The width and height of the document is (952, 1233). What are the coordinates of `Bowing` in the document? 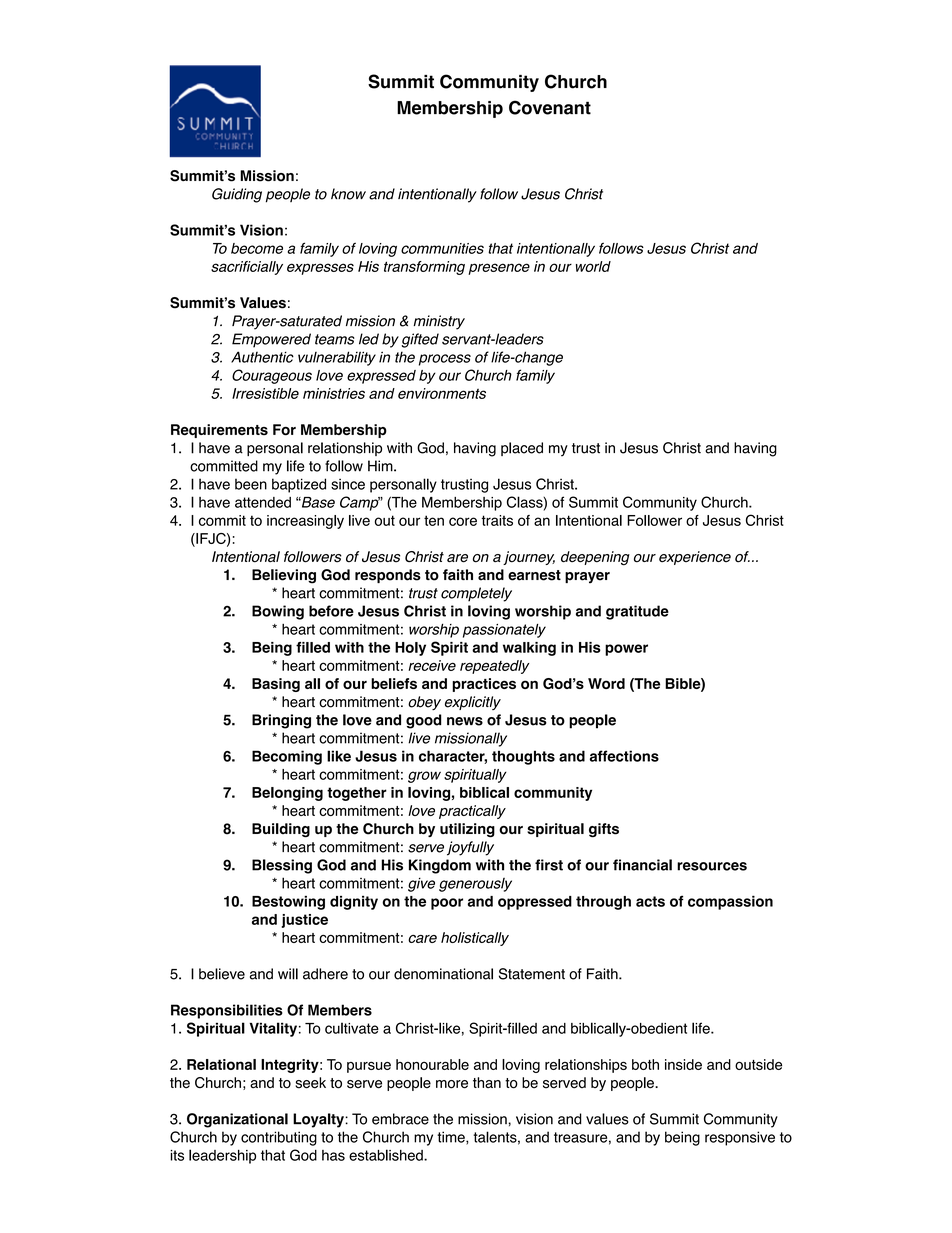 It's located at (278, 612).
